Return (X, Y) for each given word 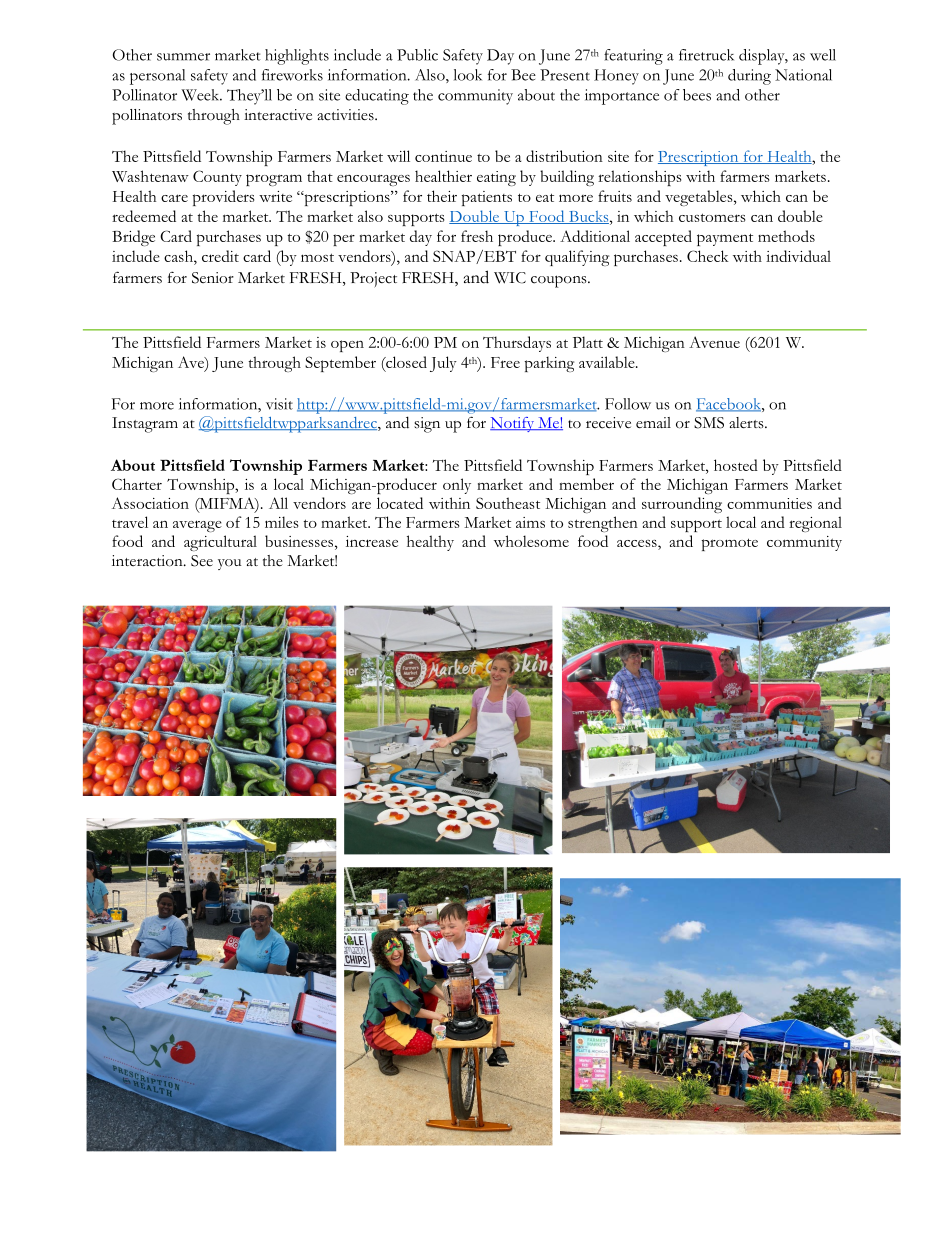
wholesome (531, 541)
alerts (747, 423)
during (749, 77)
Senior (213, 278)
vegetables (700, 198)
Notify (513, 424)
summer (183, 57)
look (468, 75)
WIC (510, 278)
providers (223, 198)
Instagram (145, 425)
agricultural (220, 543)
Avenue (714, 342)
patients (487, 198)
